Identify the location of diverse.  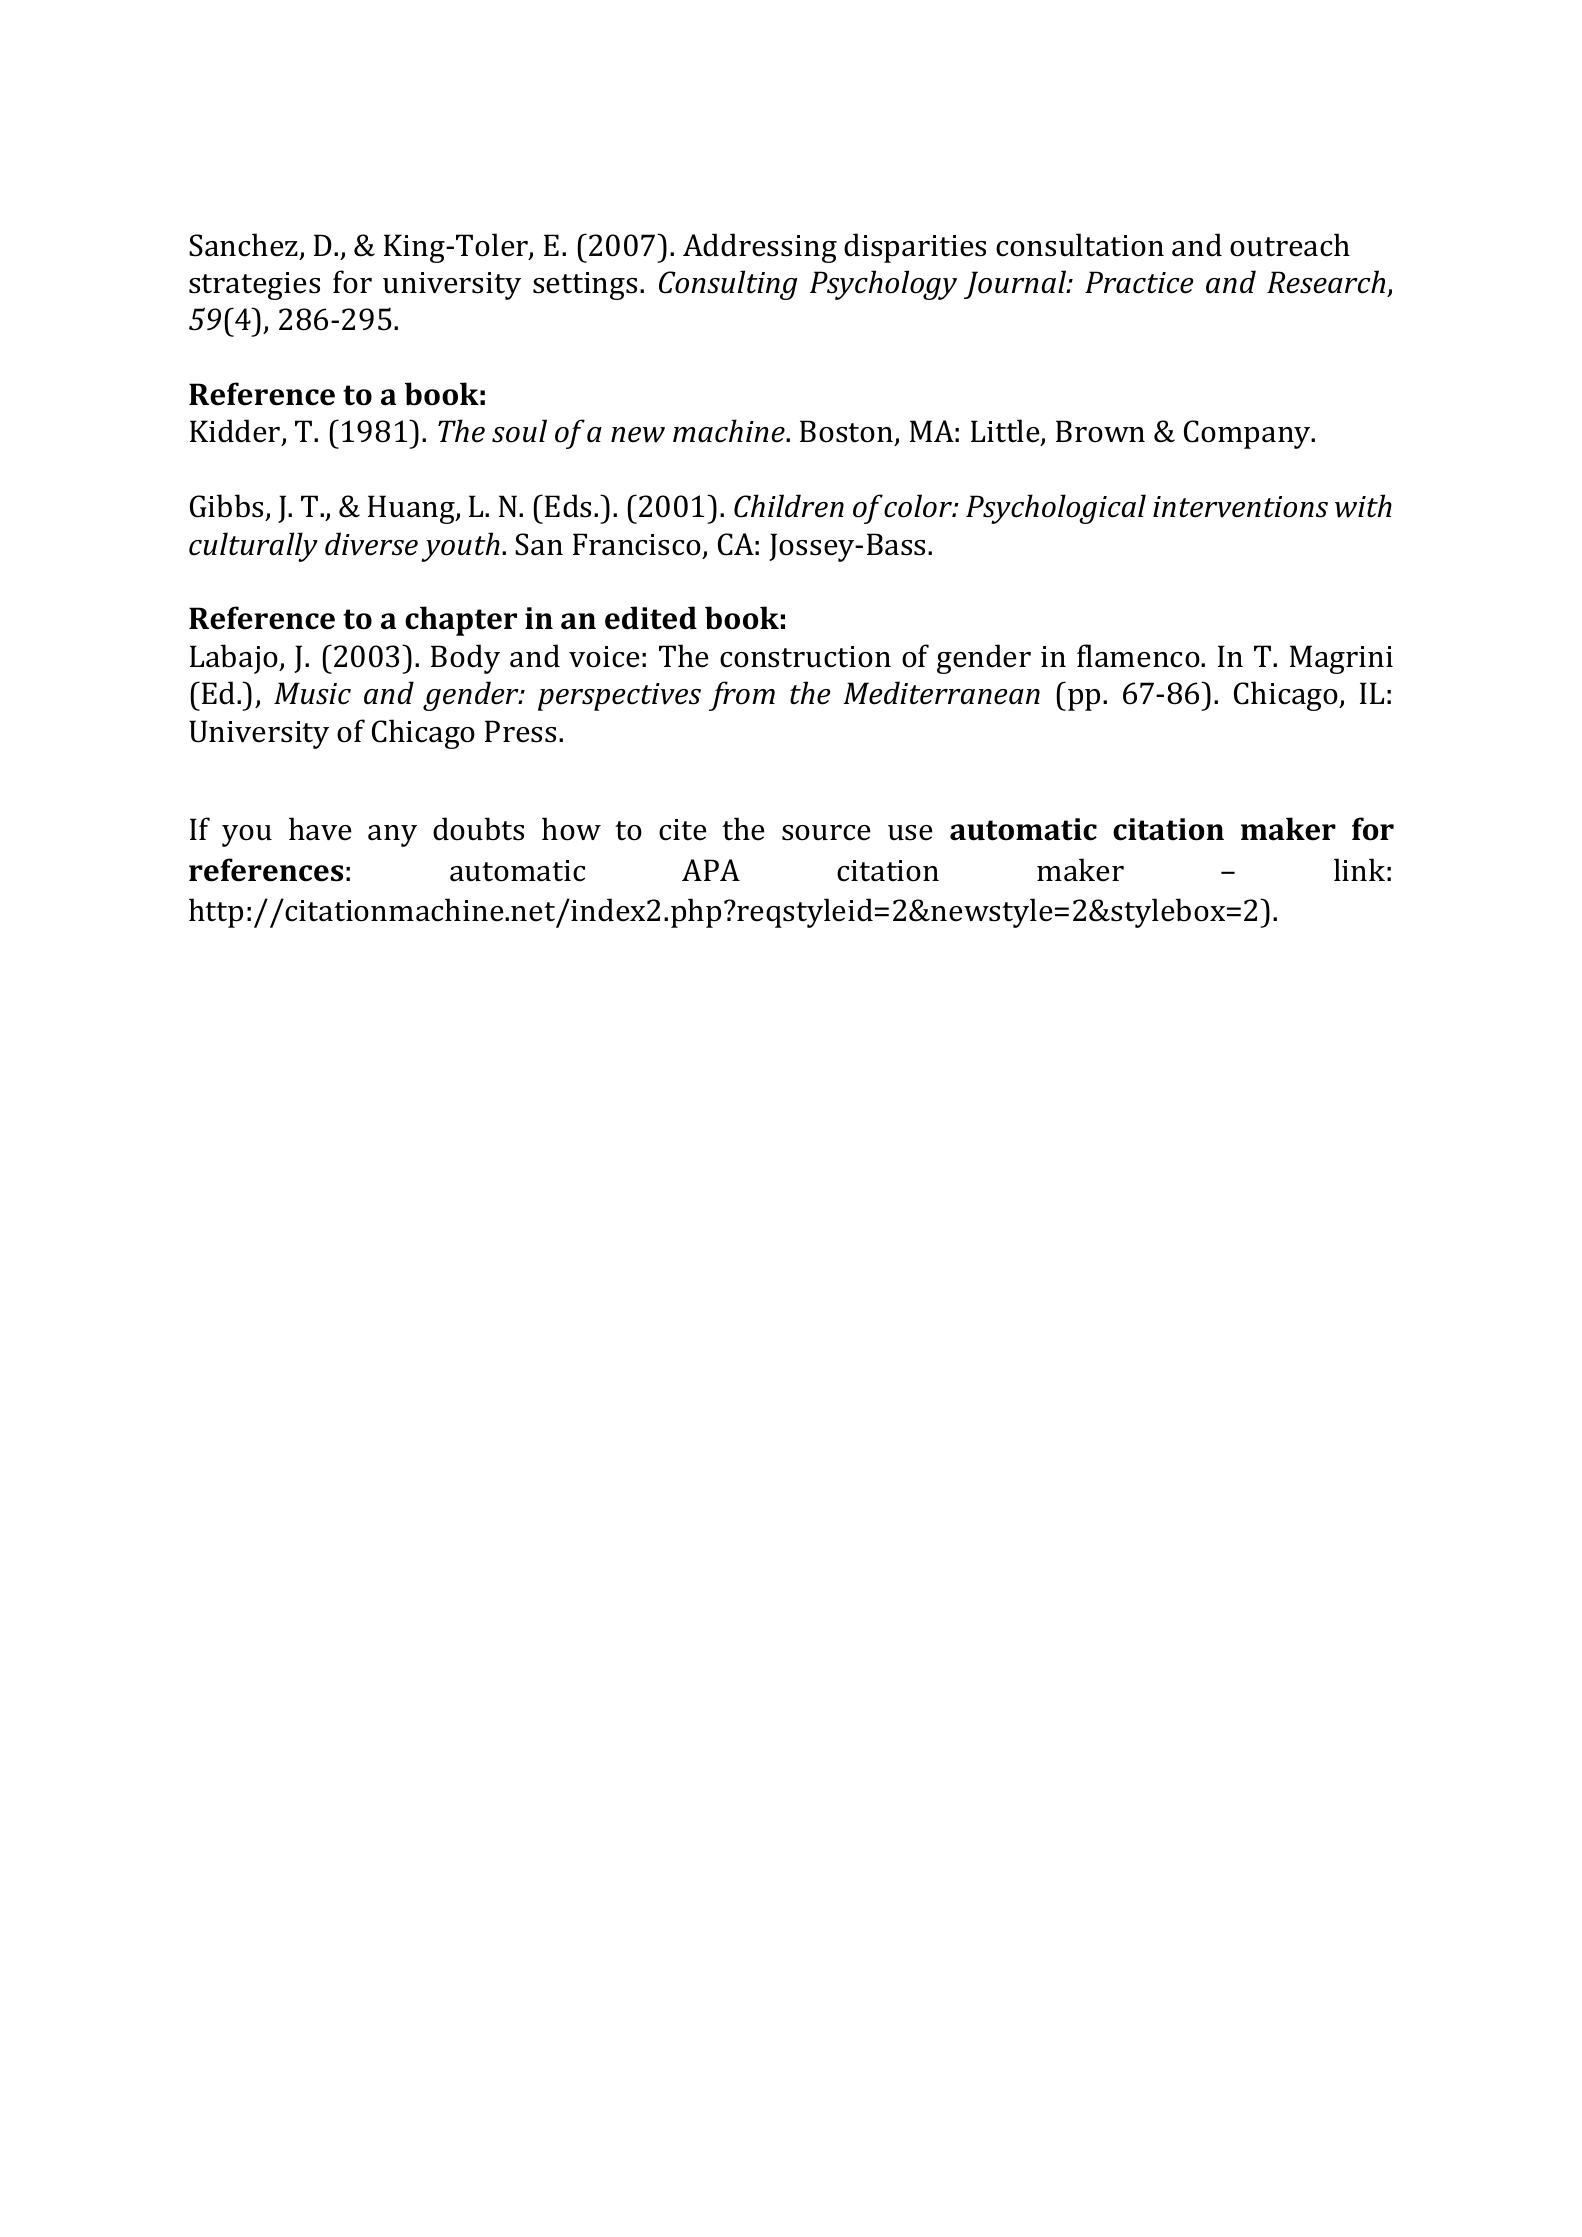
(371, 544).
